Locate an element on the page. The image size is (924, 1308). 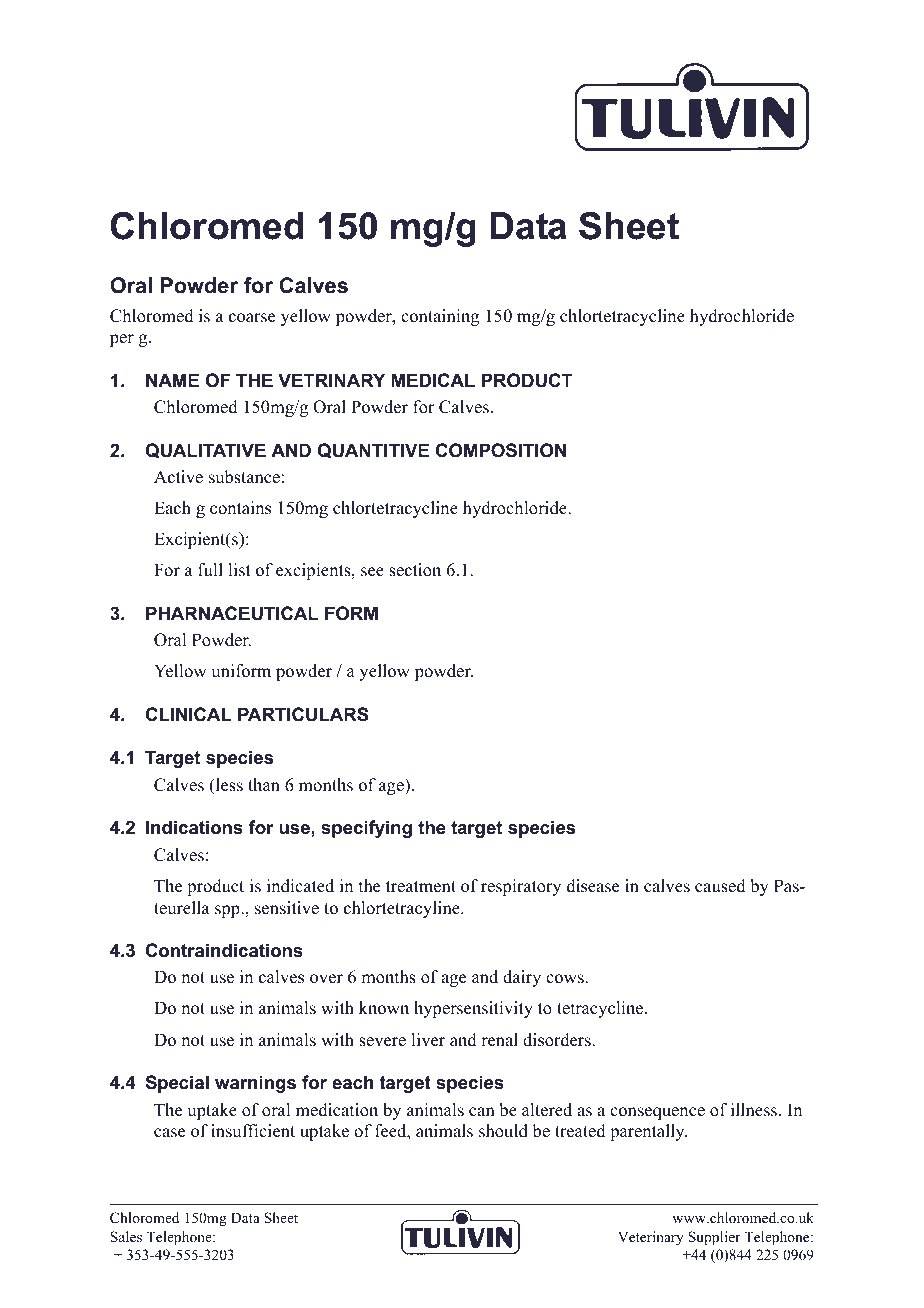
hypersensitivity is located at coordinates (473, 1009).
